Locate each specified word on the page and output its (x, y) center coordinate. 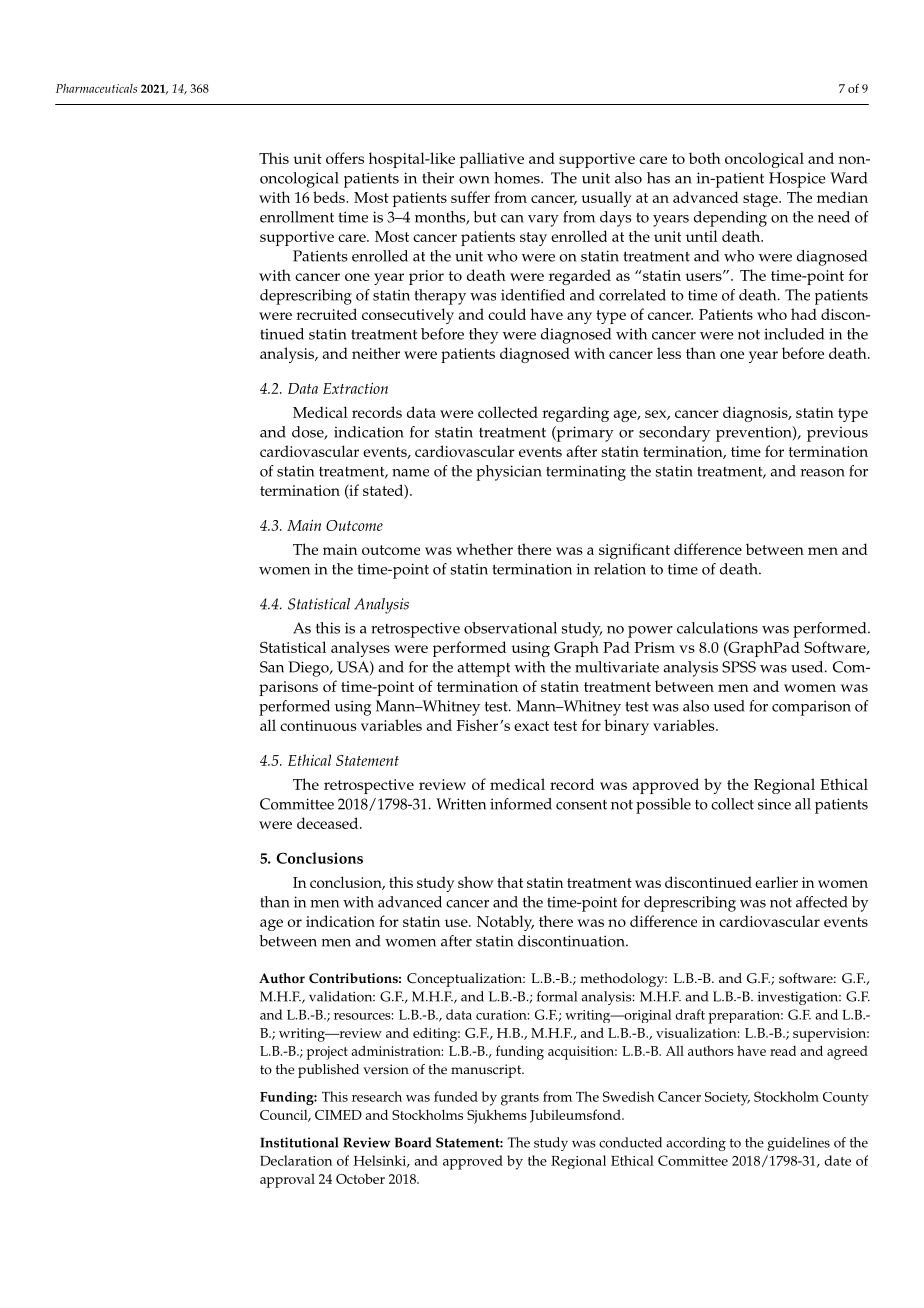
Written (461, 804)
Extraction (355, 388)
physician (509, 473)
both (705, 158)
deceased (329, 823)
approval (287, 1181)
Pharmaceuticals (96, 88)
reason (823, 473)
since (774, 804)
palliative (492, 160)
